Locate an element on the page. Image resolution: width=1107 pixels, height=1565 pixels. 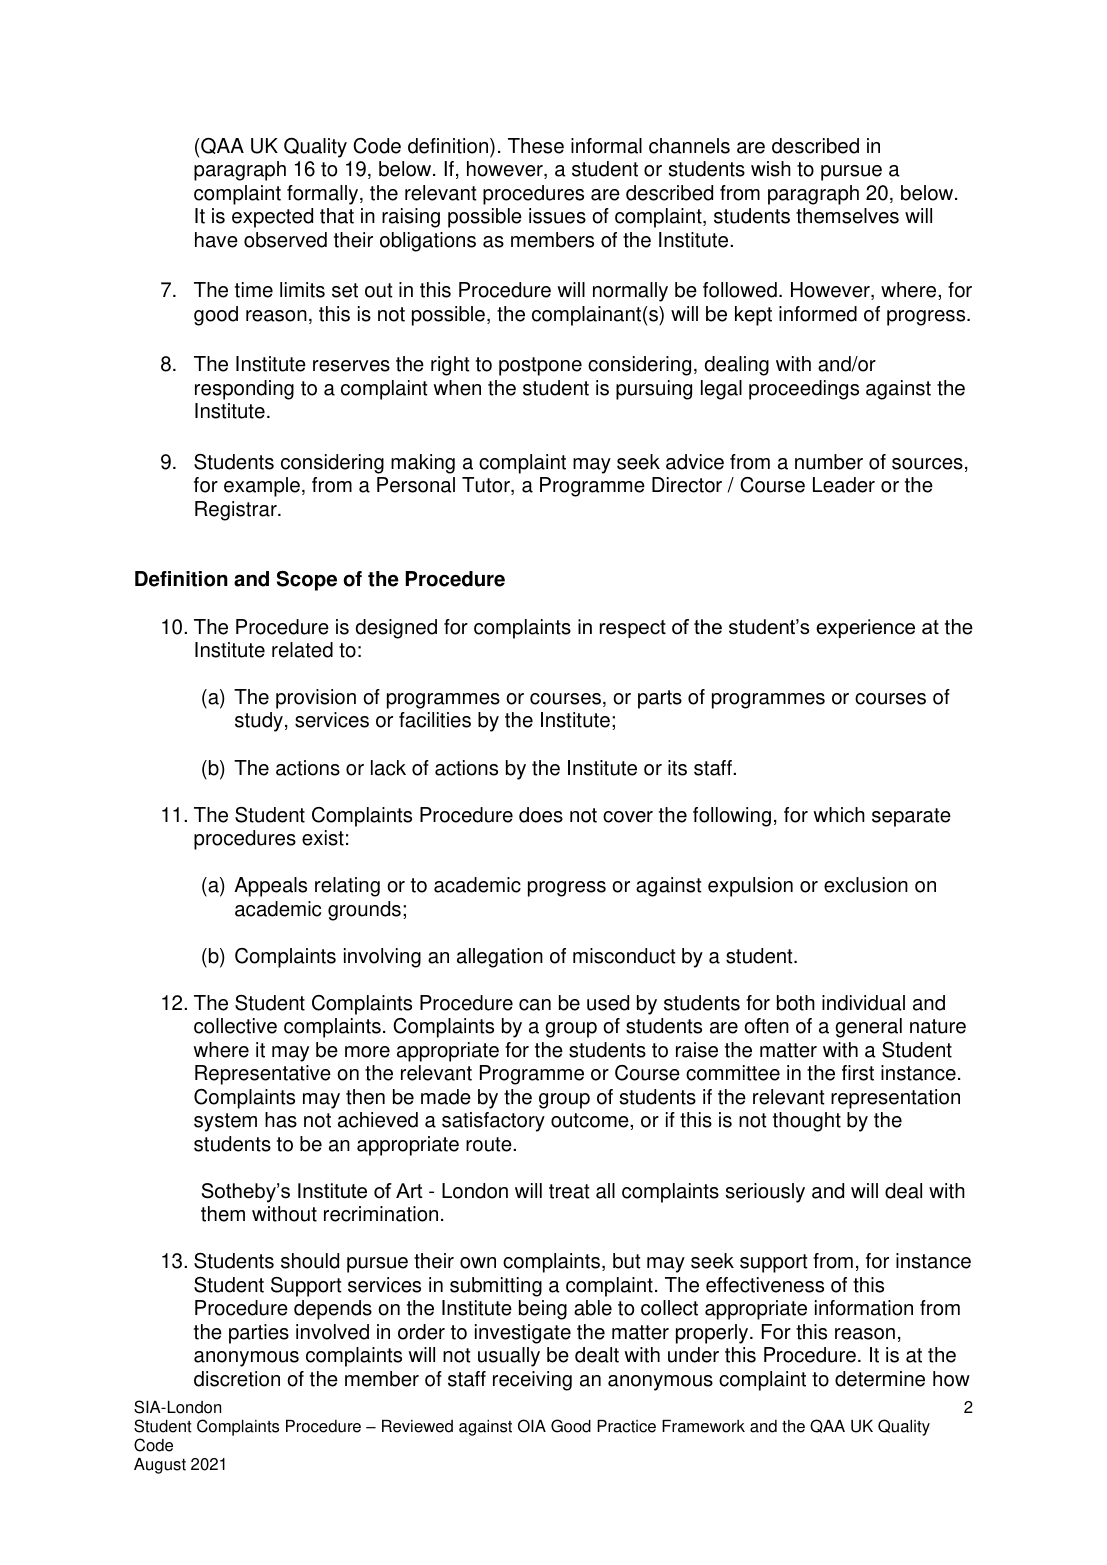
receiving is located at coordinates (532, 1381).
